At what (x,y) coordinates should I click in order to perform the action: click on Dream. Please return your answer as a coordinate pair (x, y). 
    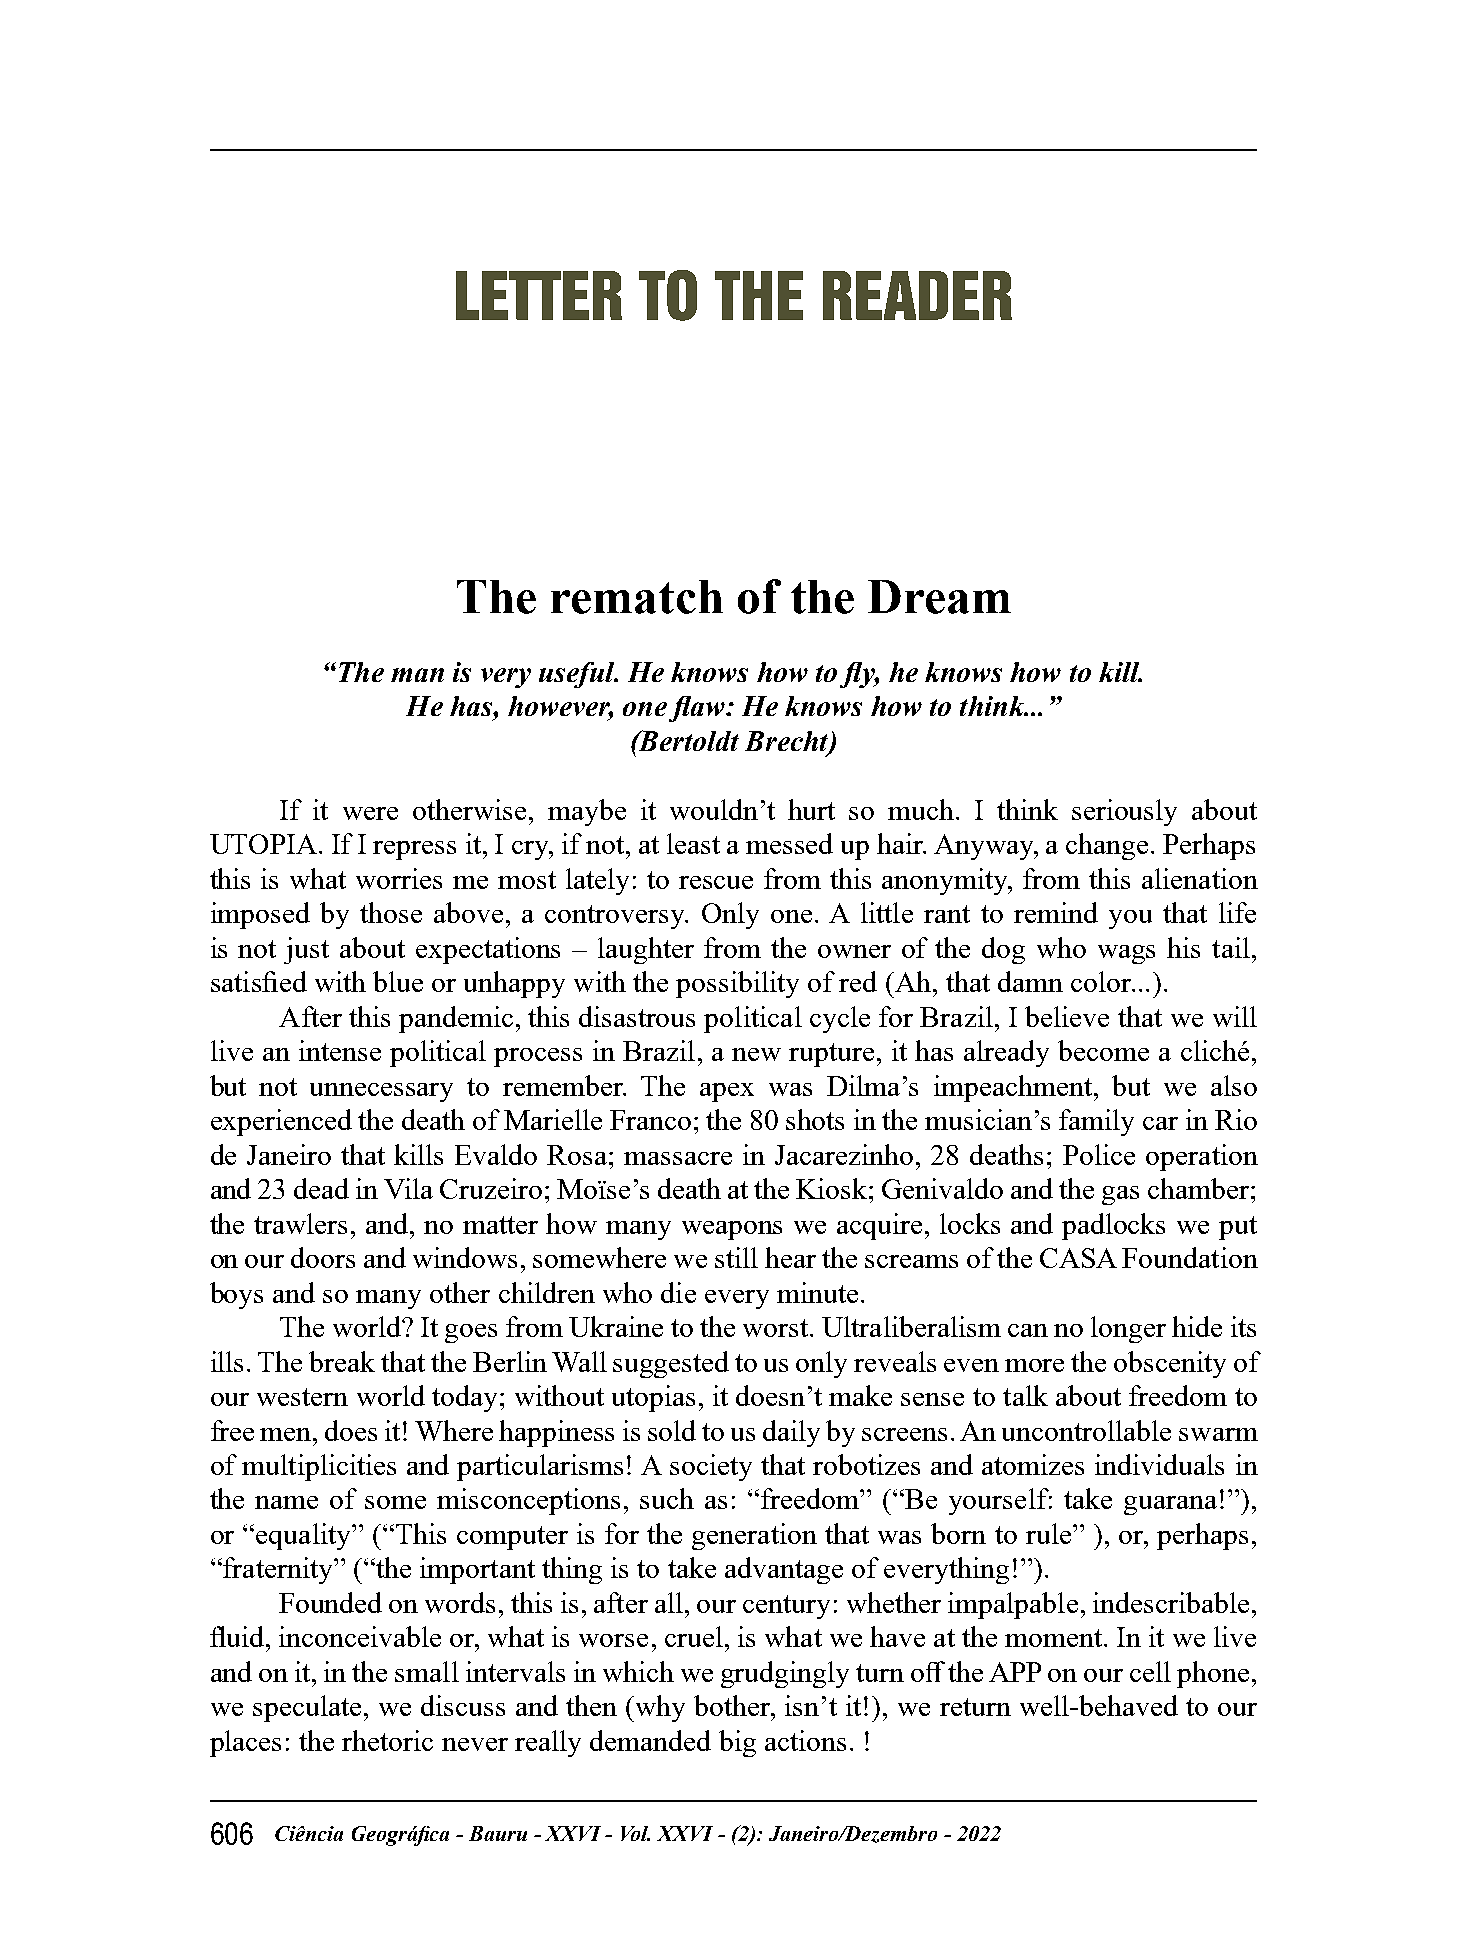
    Looking at the image, I should click on (939, 597).
